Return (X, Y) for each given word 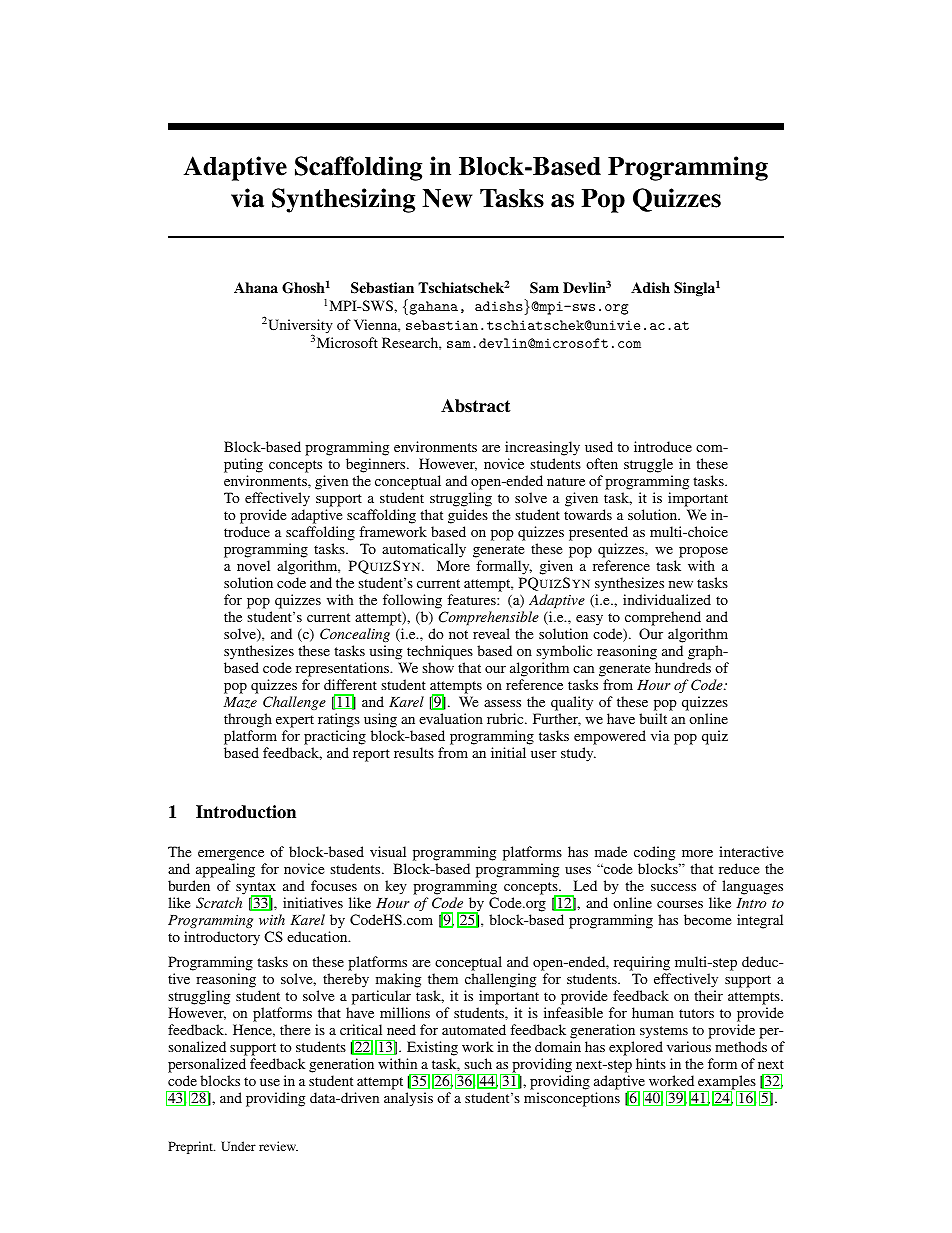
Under (238, 1146)
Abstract (475, 406)
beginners (377, 465)
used (599, 446)
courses (680, 904)
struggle (648, 465)
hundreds (683, 667)
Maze (240, 702)
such (478, 1063)
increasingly (542, 448)
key (396, 887)
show (438, 667)
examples (726, 1083)
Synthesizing (343, 200)
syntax (256, 889)
